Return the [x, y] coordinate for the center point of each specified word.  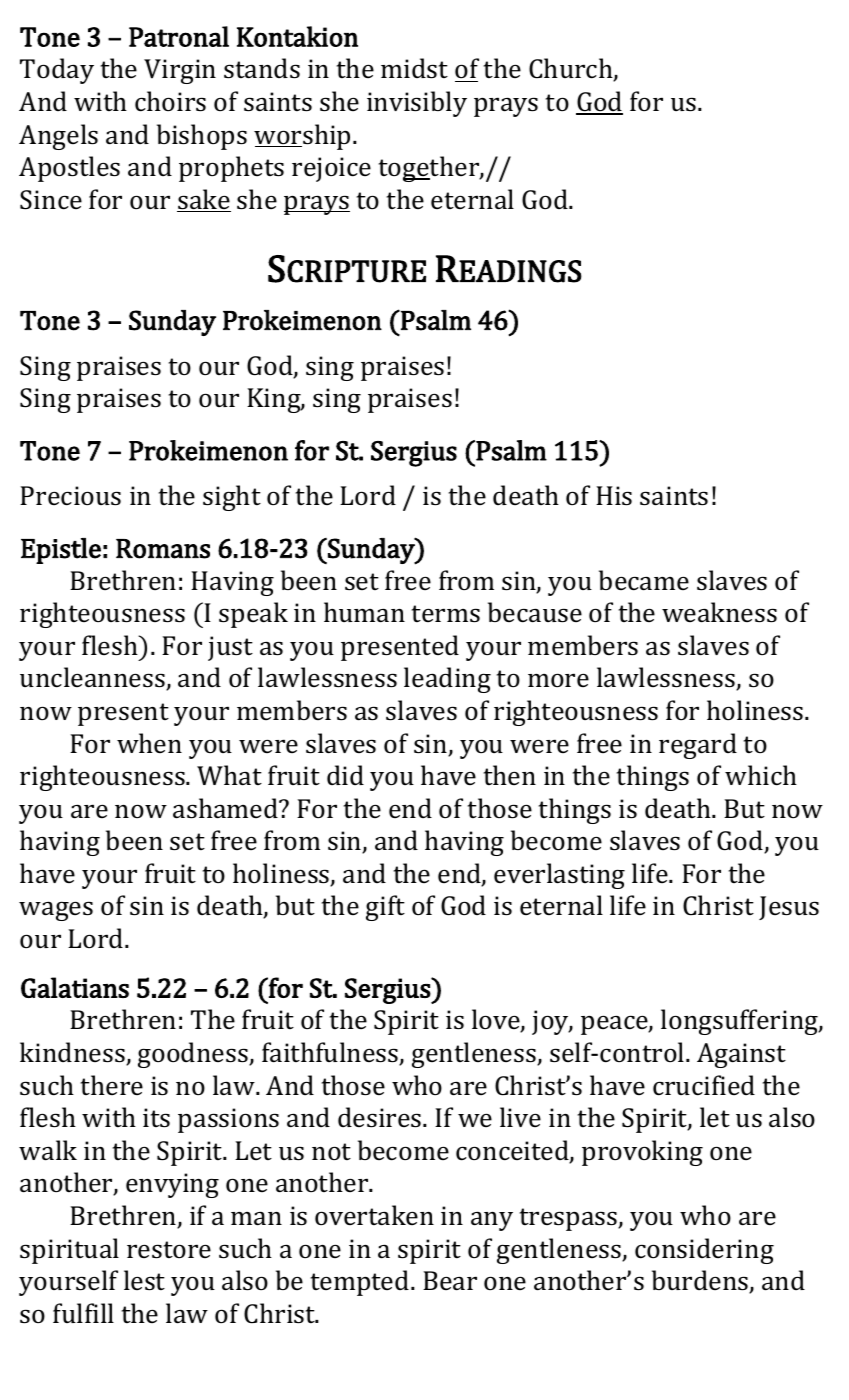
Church [572, 69]
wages [56, 911]
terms [445, 614]
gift [385, 908]
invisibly [417, 104]
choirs [170, 101]
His [614, 496]
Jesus [789, 908]
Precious [70, 496]
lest [144, 1280]
